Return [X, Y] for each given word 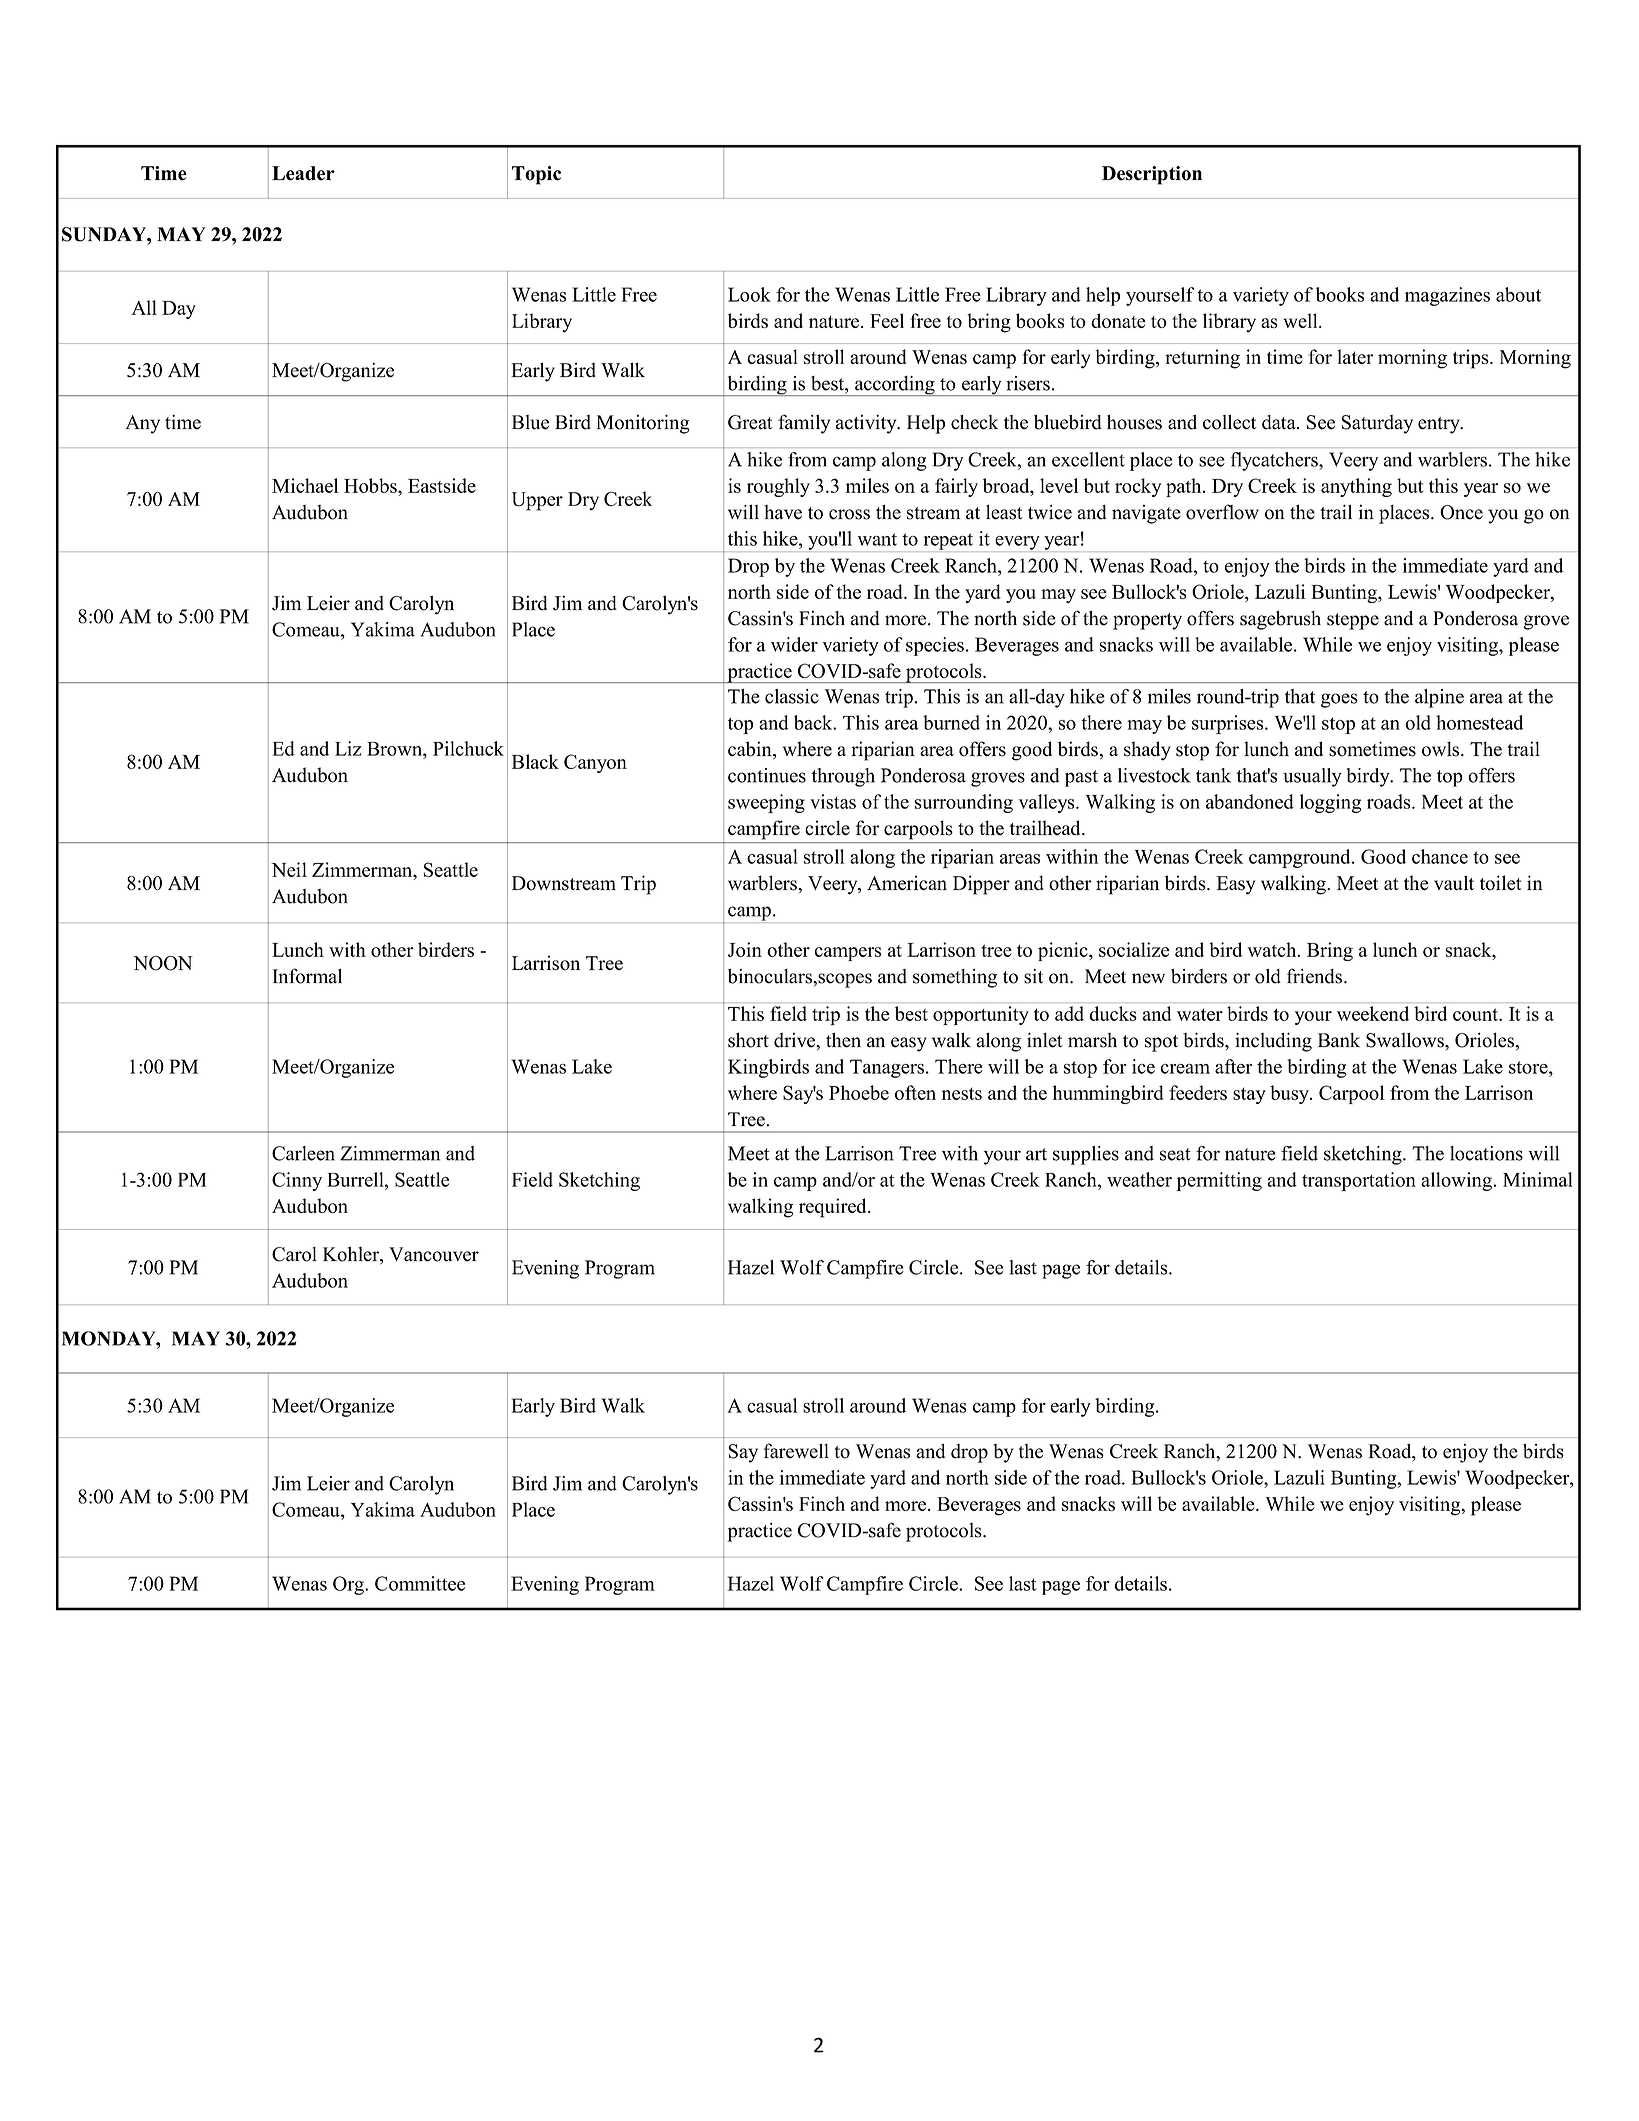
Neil [289, 869]
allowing [1457, 1181]
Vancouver [434, 1254]
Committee [420, 1583]
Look [749, 294]
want [877, 539]
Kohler [352, 1255]
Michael [305, 485]
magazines [1447, 296]
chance [1440, 856]
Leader [303, 173]
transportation [1359, 1181]
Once [1461, 512]
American [907, 883]
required [834, 1208]
